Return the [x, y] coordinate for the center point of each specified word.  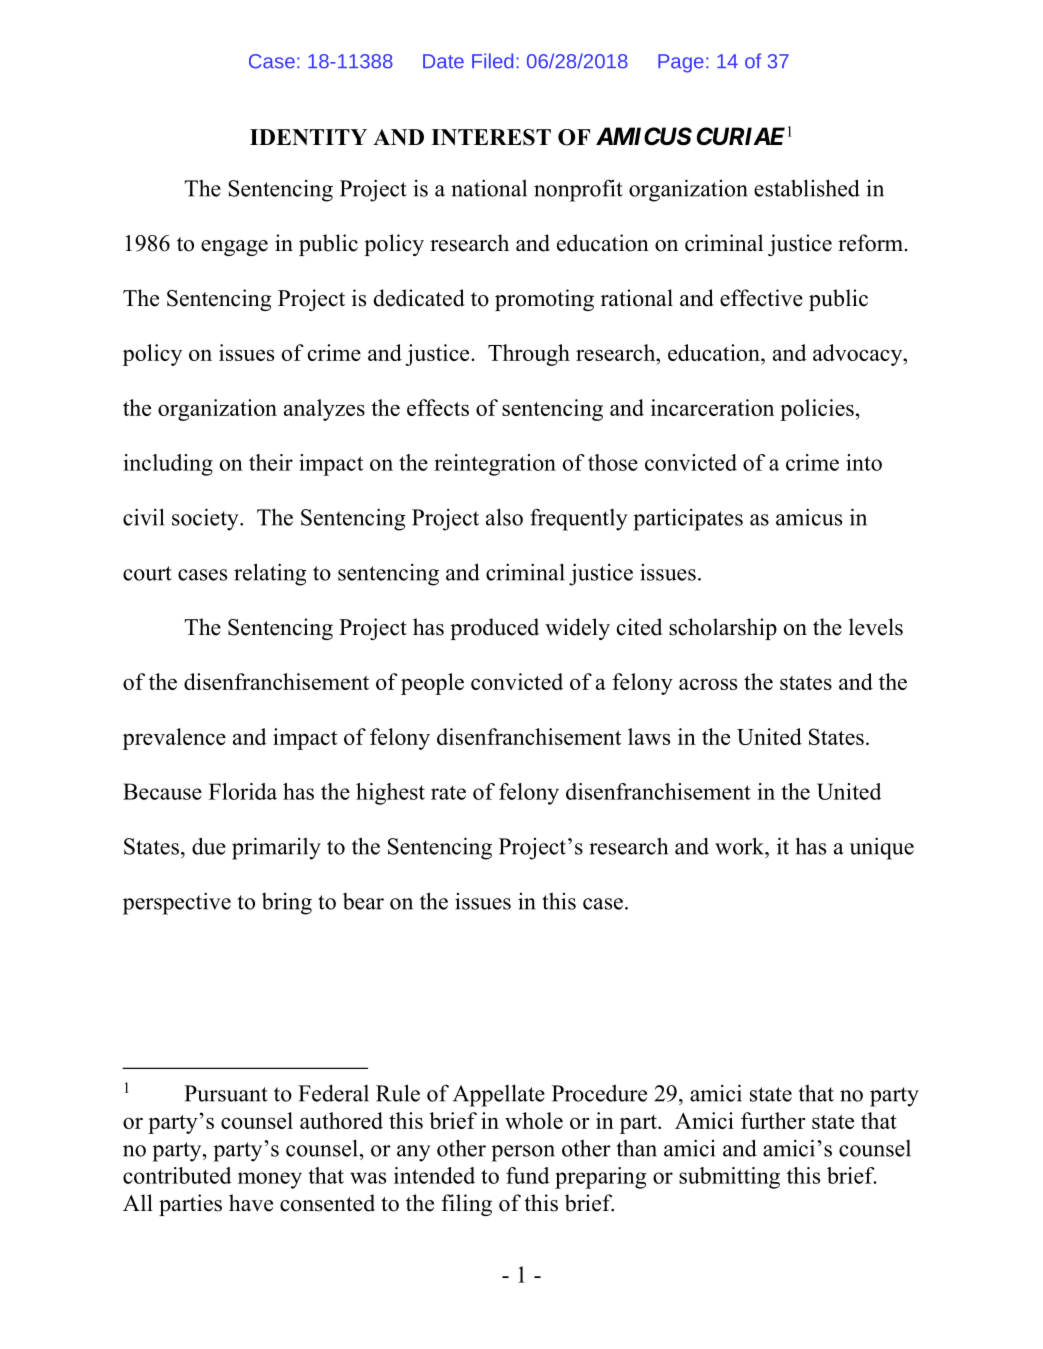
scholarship [723, 629]
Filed [492, 61]
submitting [729, 1178]
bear [363, 901]
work [741, 846]
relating [270, 574]
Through [529, 355]
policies [817, 410]
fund [528, 1175]
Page [681, 63]
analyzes [324, 410]
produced [494, 629]
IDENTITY [308, 137]
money [270, 1180]
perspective [177, 903]
